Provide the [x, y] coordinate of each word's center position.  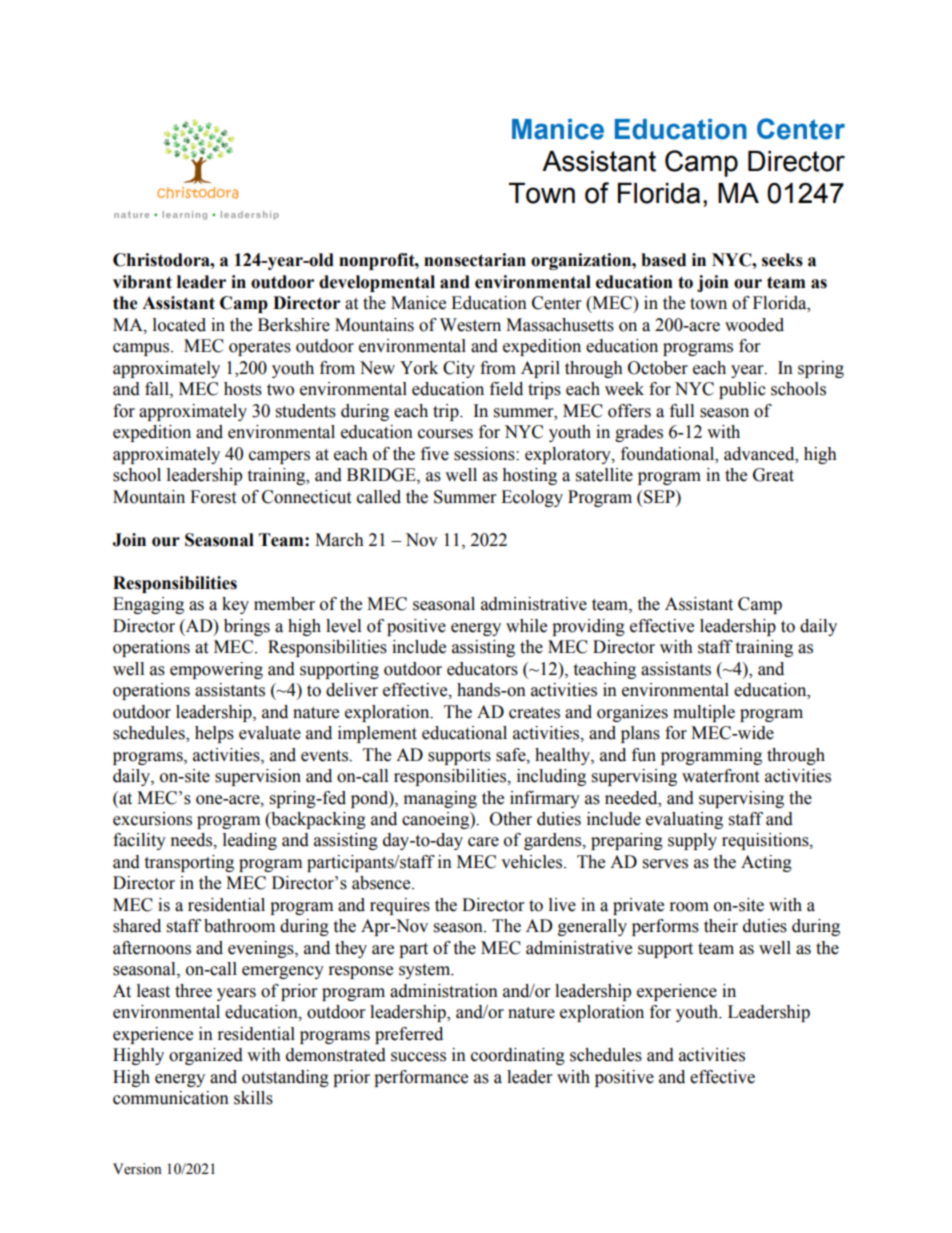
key [235, 605]
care [483, 842]
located [179, 325]
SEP [660, 497]
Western [470, 325]
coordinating [518, 1056]
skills [253, 1098]
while [526, 626]
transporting [189, 863]
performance [421, 1078]
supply [692, 841]
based [663, 260]
